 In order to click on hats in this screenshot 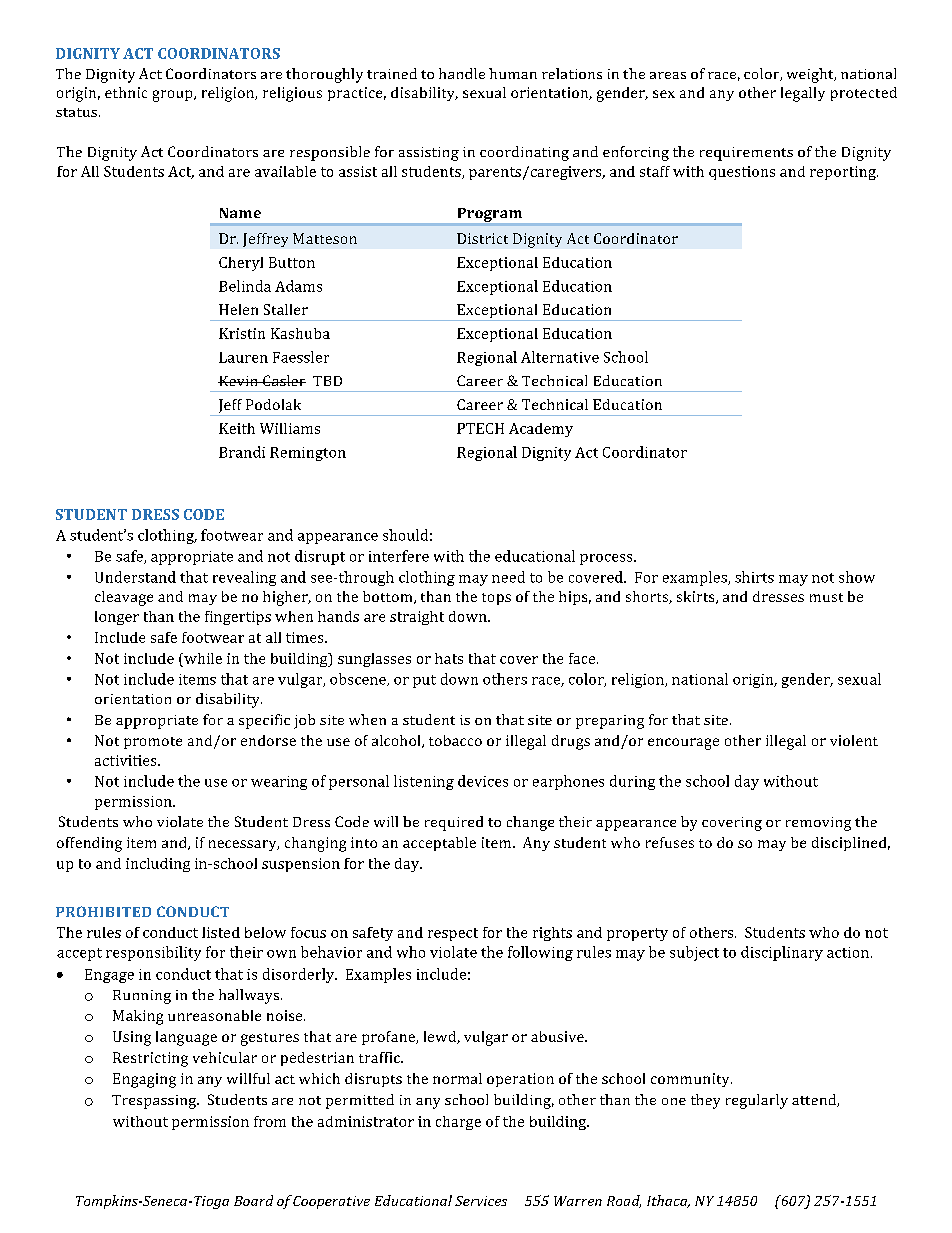, I will do `click(449, 658)`.
